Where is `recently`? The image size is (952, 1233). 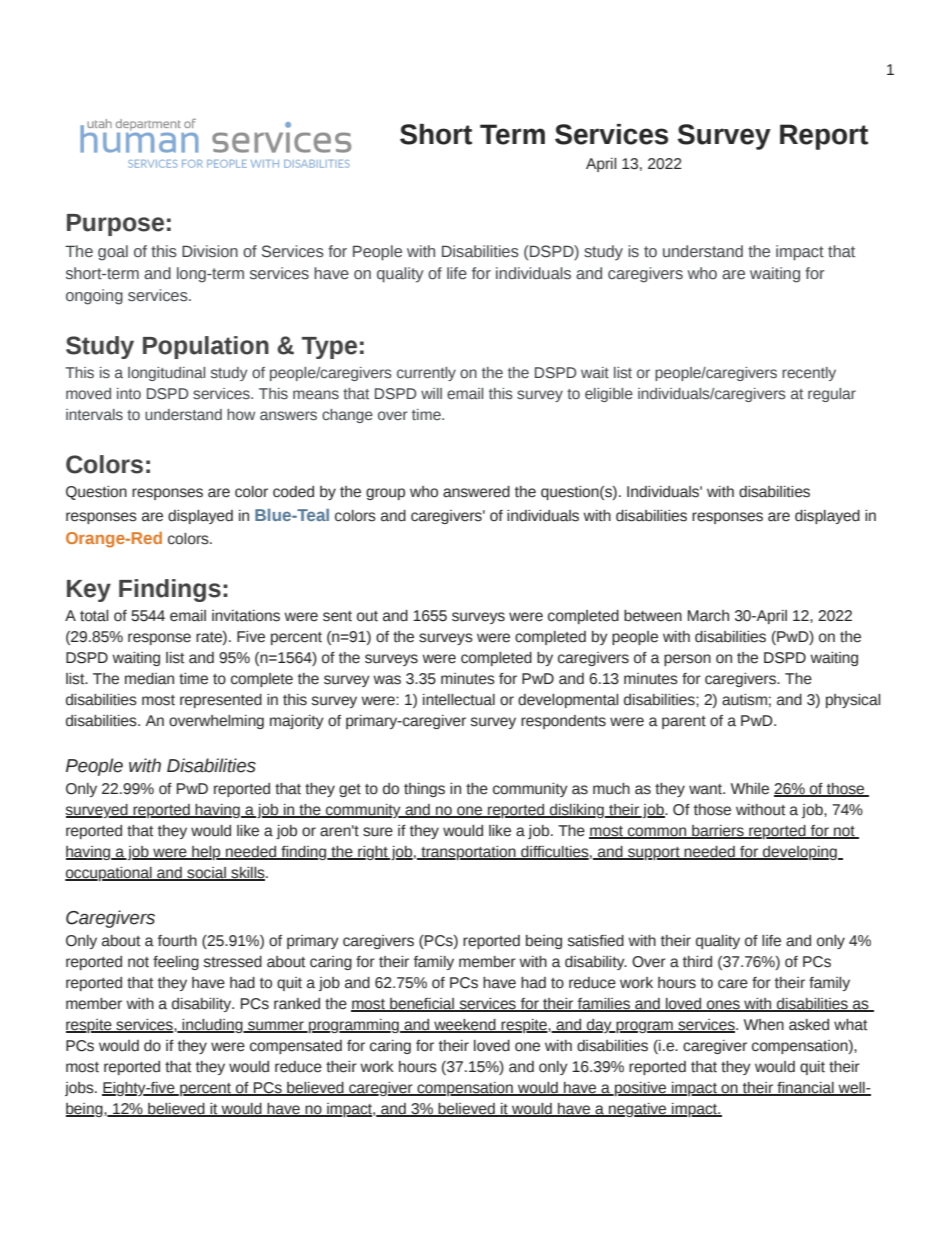 recently is located at coordinates (809, 374).
